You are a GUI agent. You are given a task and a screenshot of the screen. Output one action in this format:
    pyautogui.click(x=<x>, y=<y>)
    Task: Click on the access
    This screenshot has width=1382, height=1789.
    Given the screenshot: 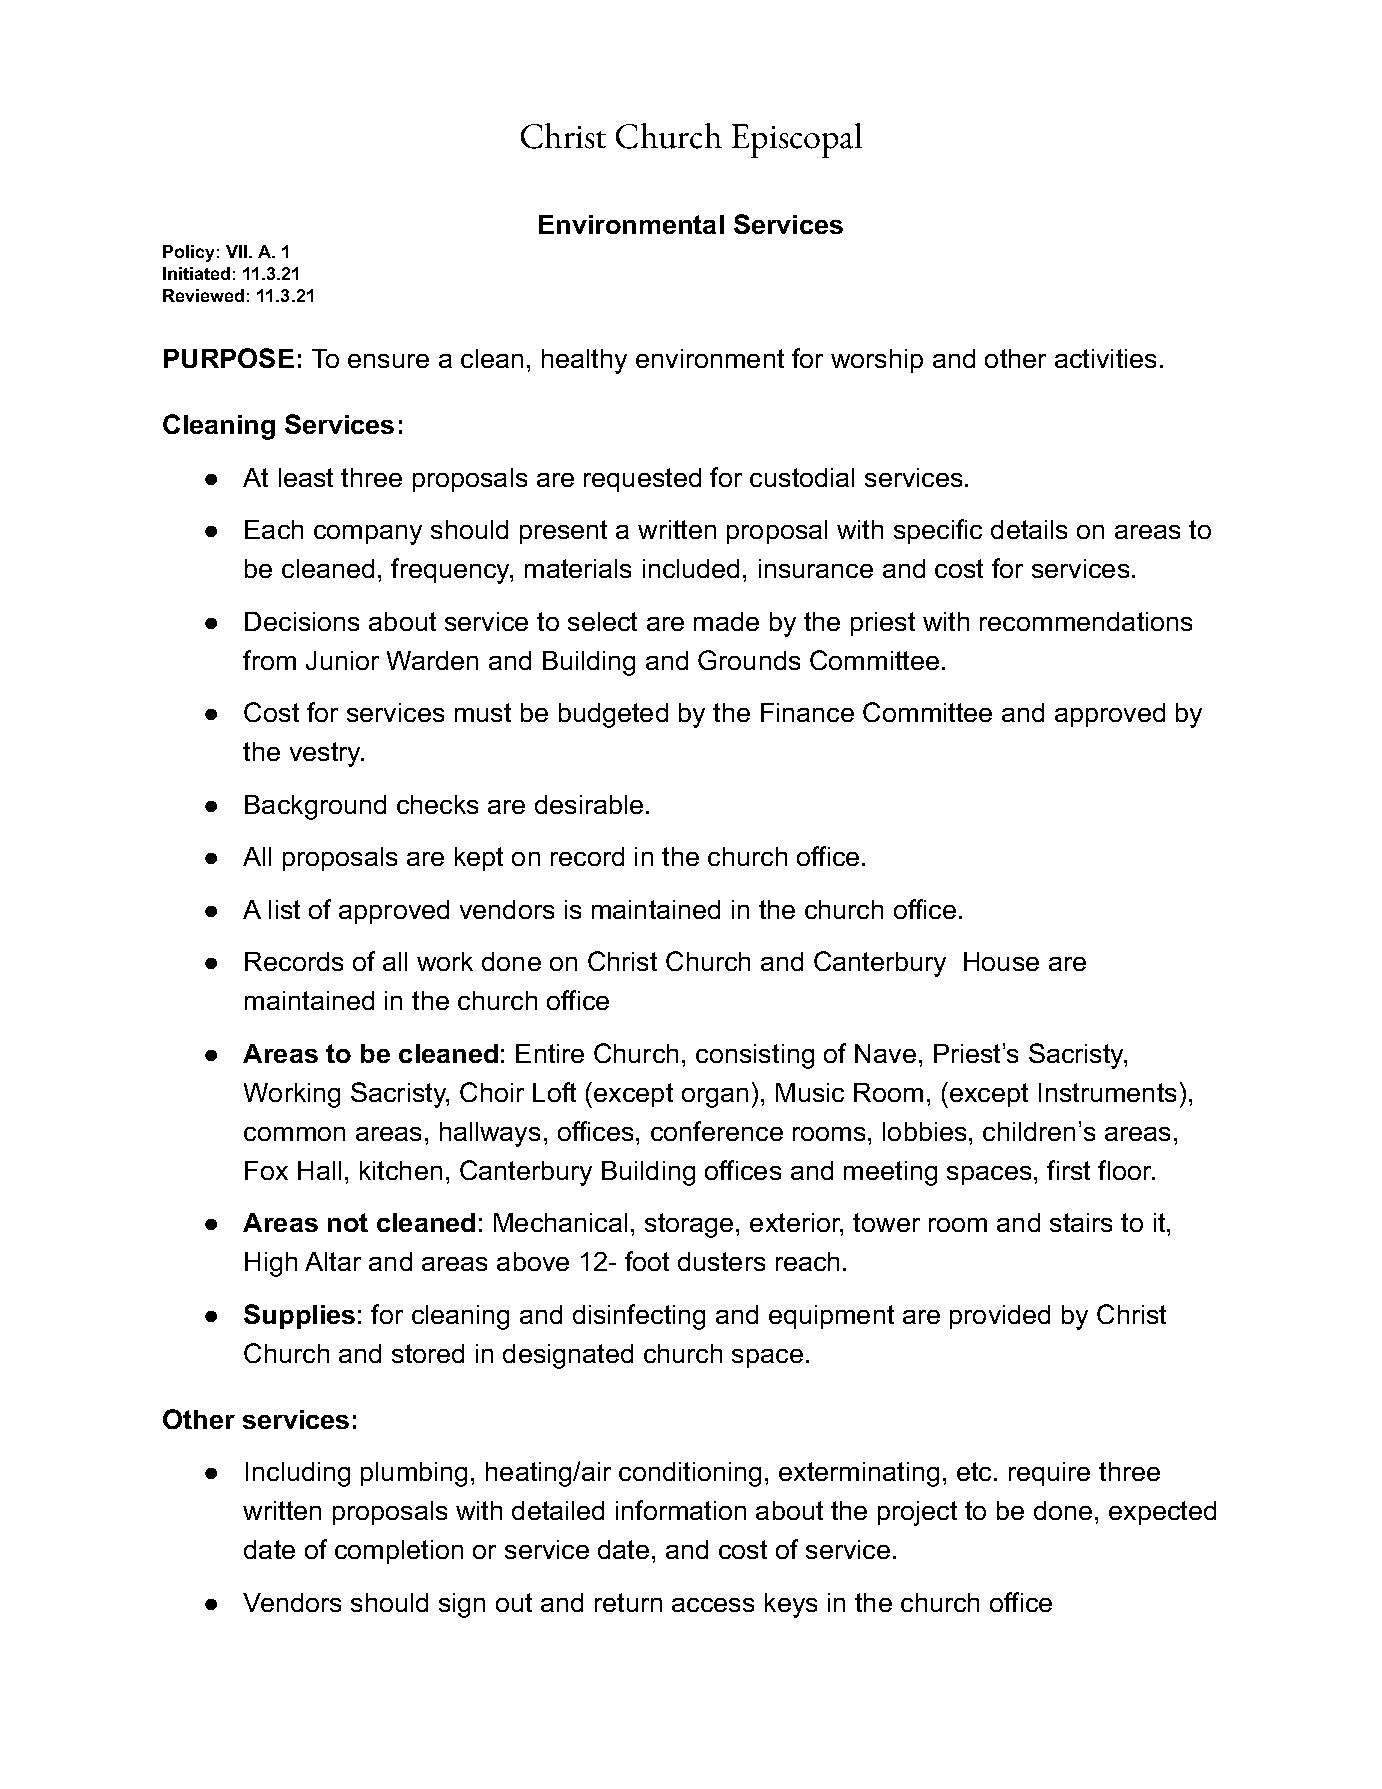 What is the action you would take?
    pyautogui.click(x=713, y=1605)
